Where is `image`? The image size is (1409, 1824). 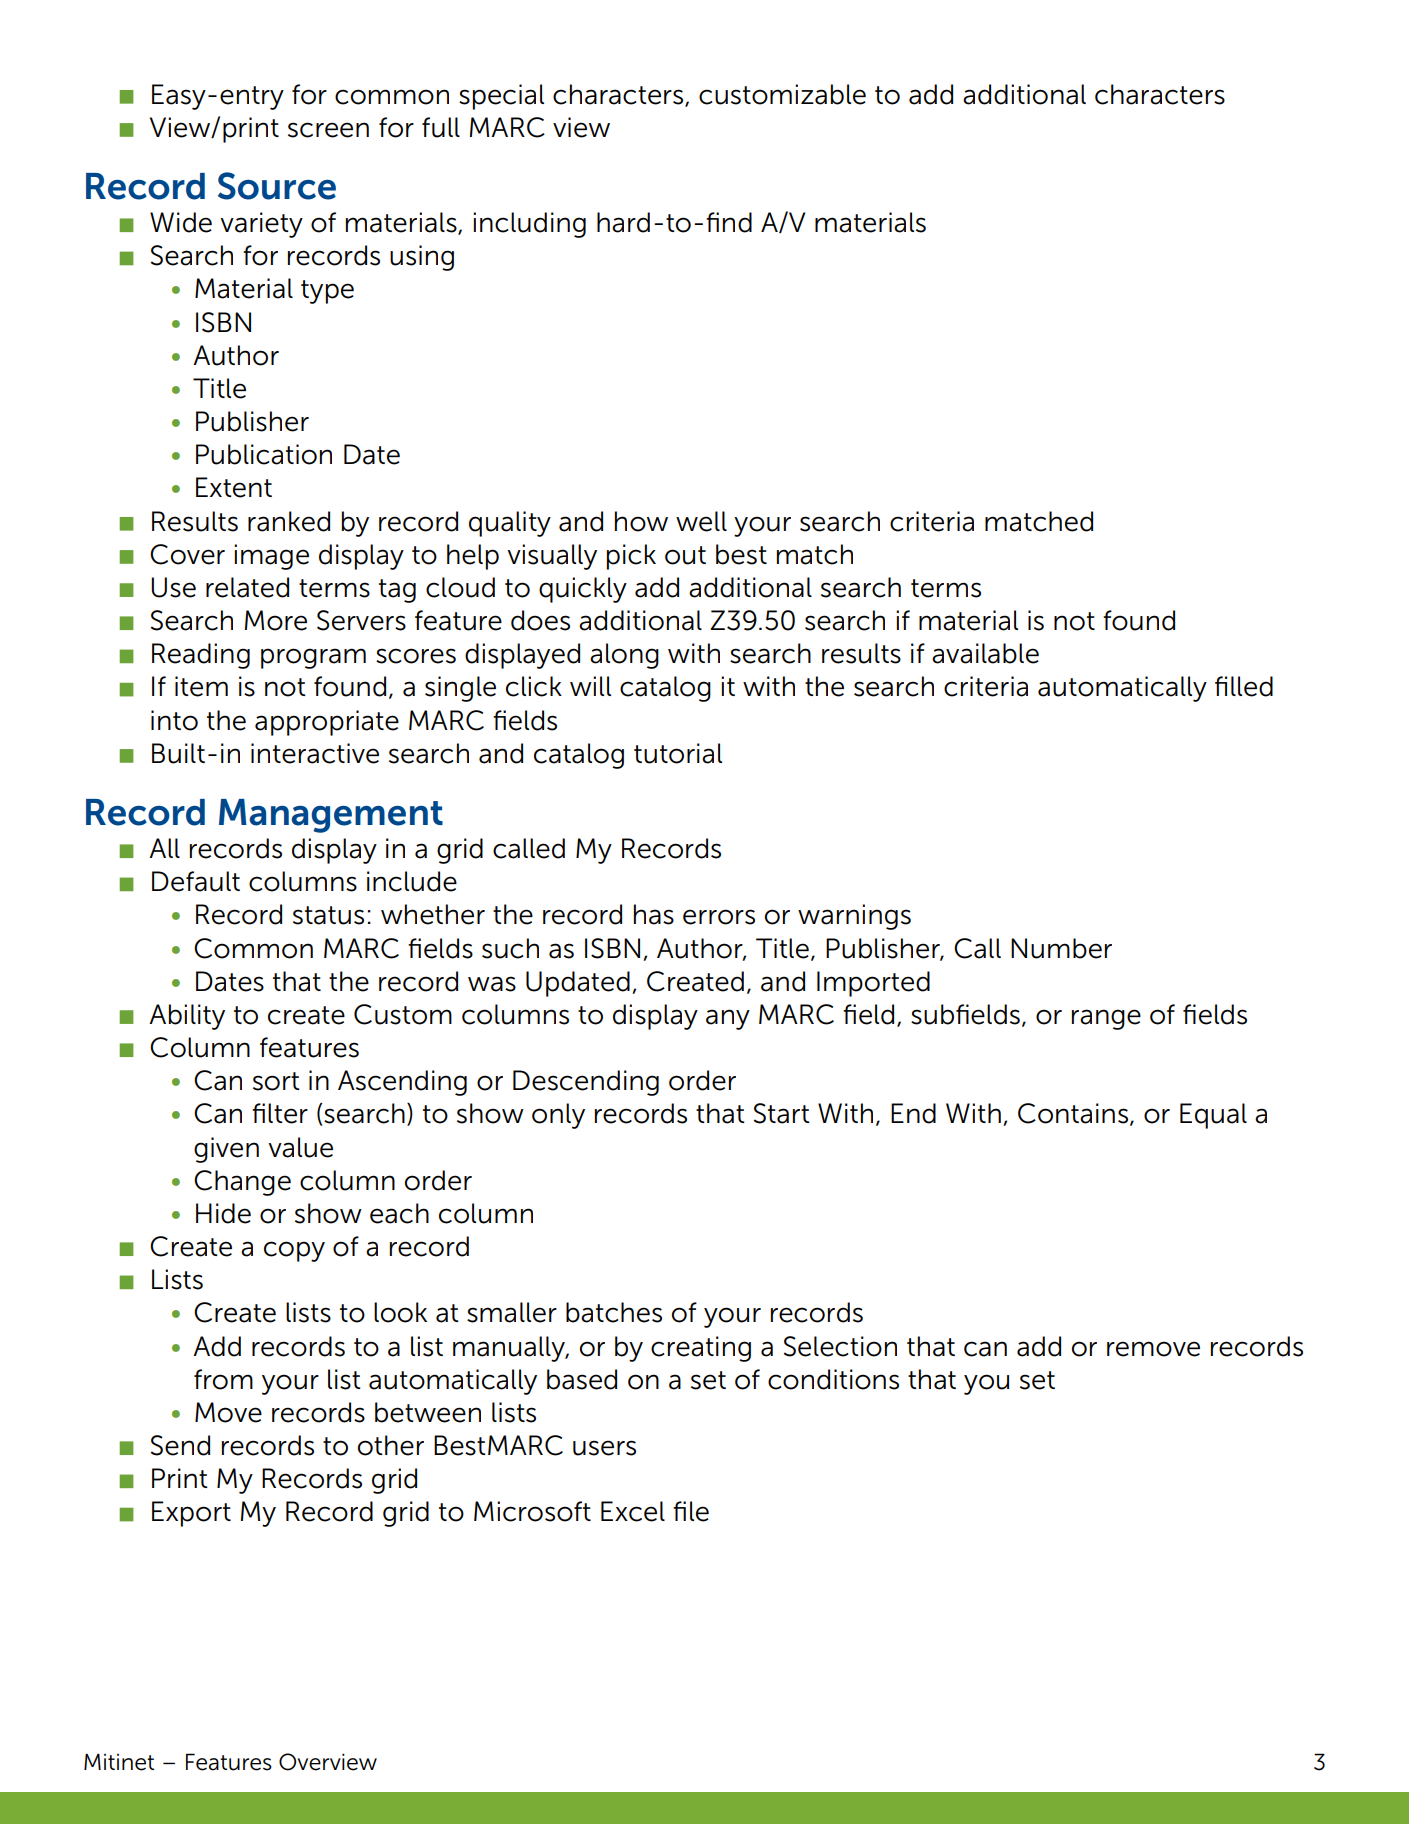
image is located at coordinates (271, 557).
